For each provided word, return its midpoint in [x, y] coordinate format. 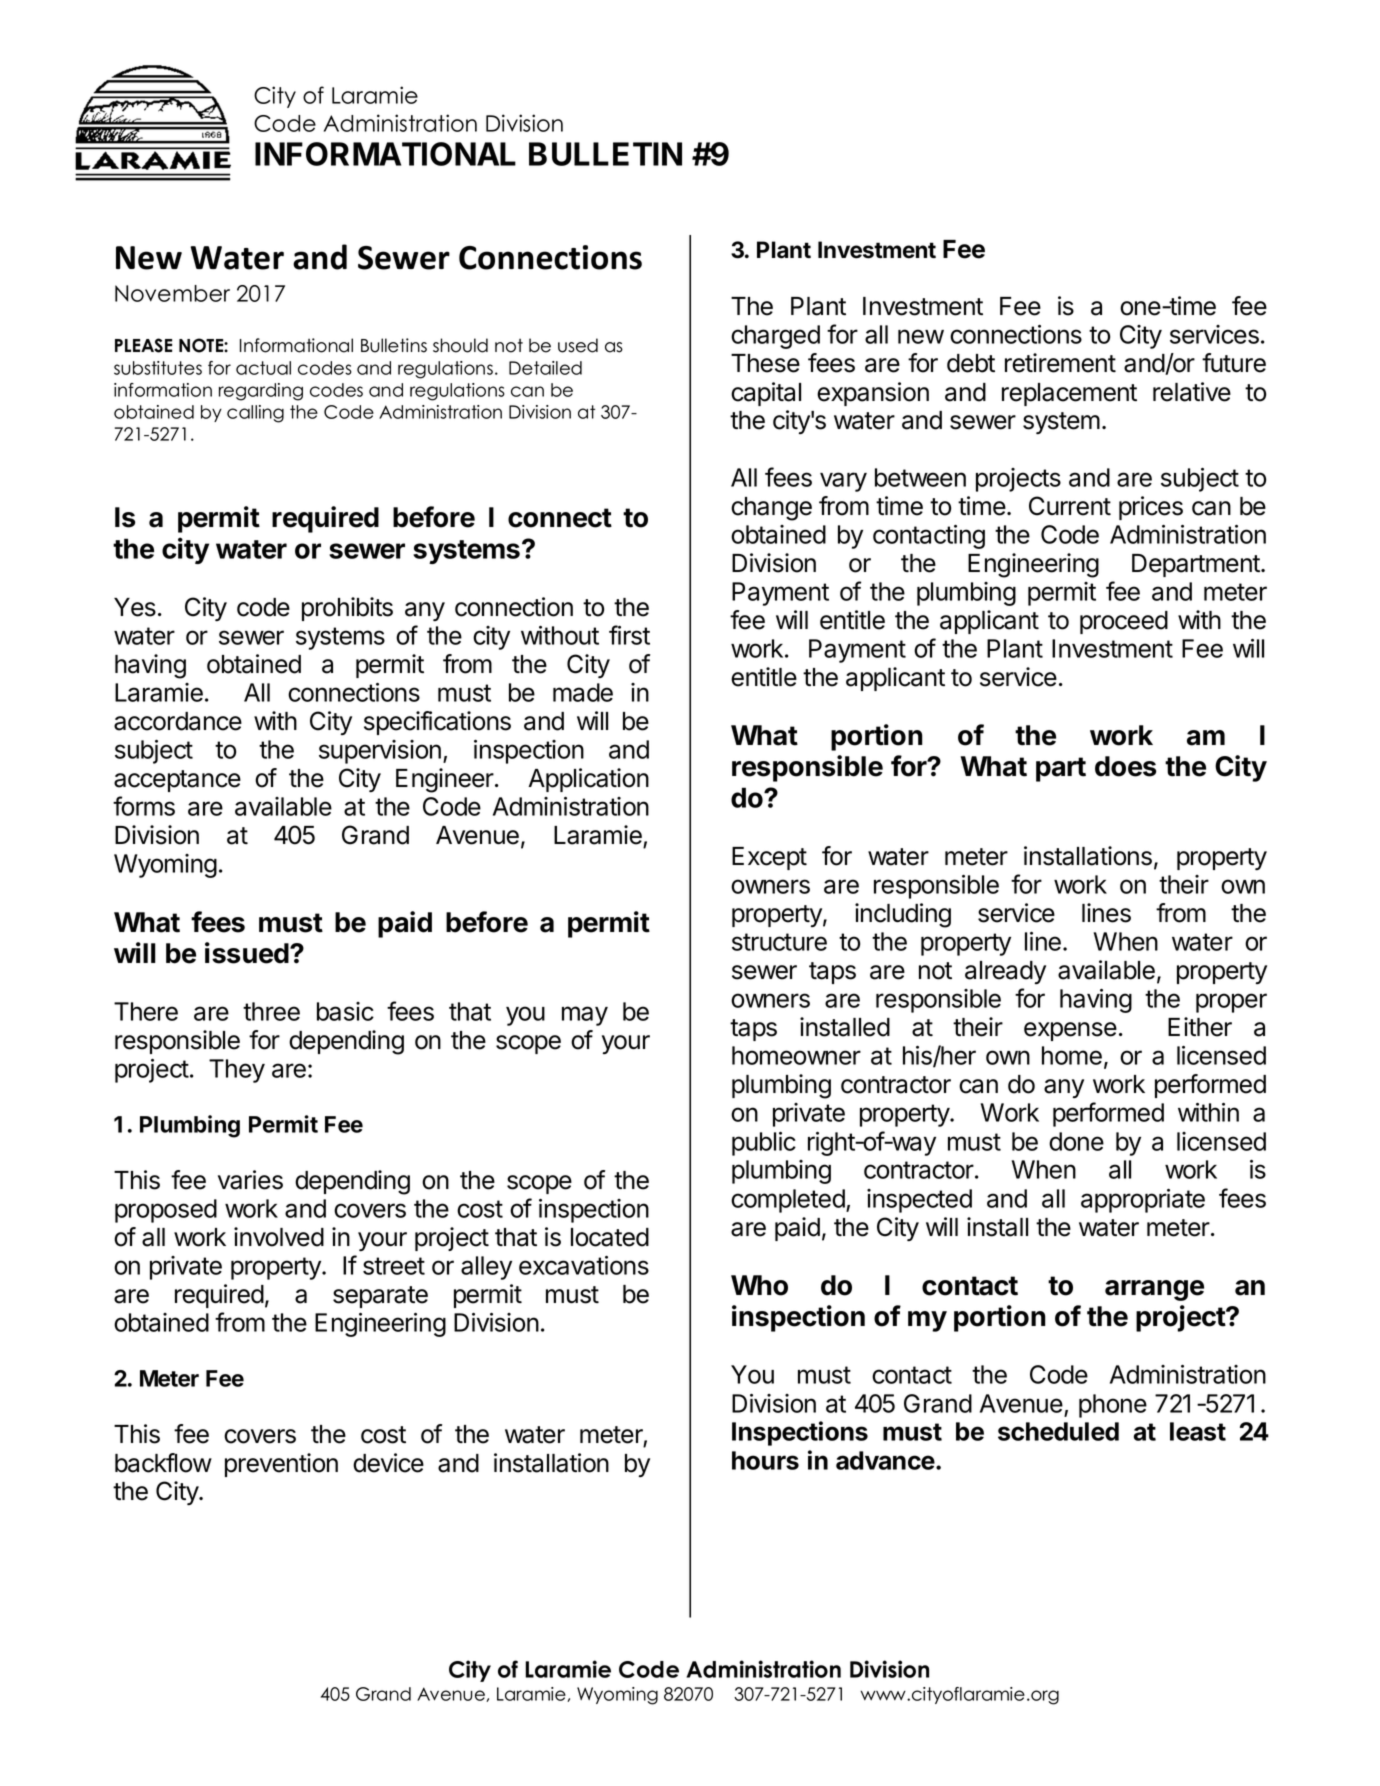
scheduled [1058, 1431]
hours [765, 1460]
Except [769, 858]
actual [263, 368]
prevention [281, 1465]
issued [248, 953]
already [1005, 972]
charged [775, 337]
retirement [1060, 363]
